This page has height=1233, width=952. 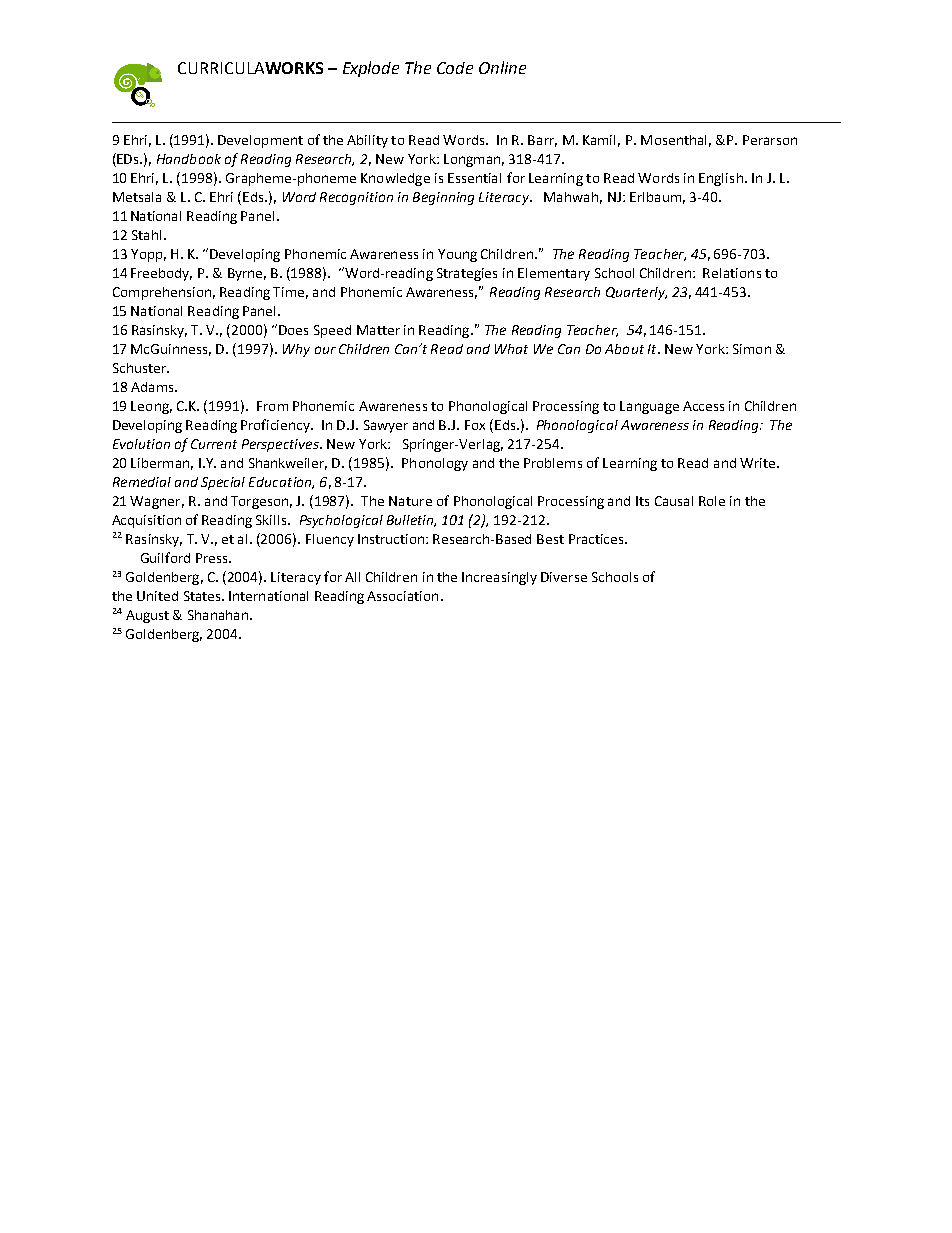 What do you see at coordinates (223, 483) in the page?
I see `Special` at bounding box center [223, 483].
